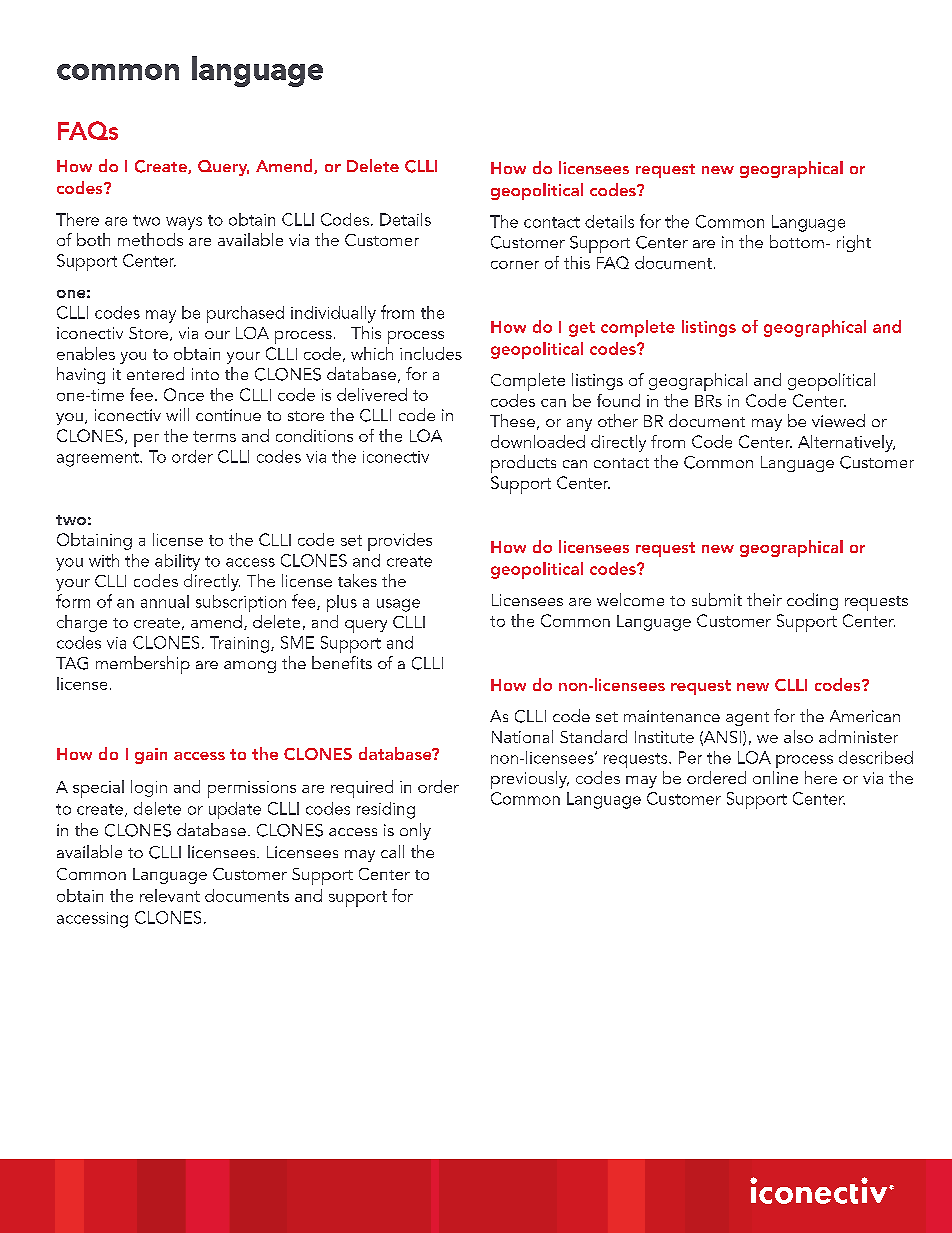 This document has width=952, height=1233. Describe the element at coordinates (515, 265) in the document. I see `corner` at that location.
